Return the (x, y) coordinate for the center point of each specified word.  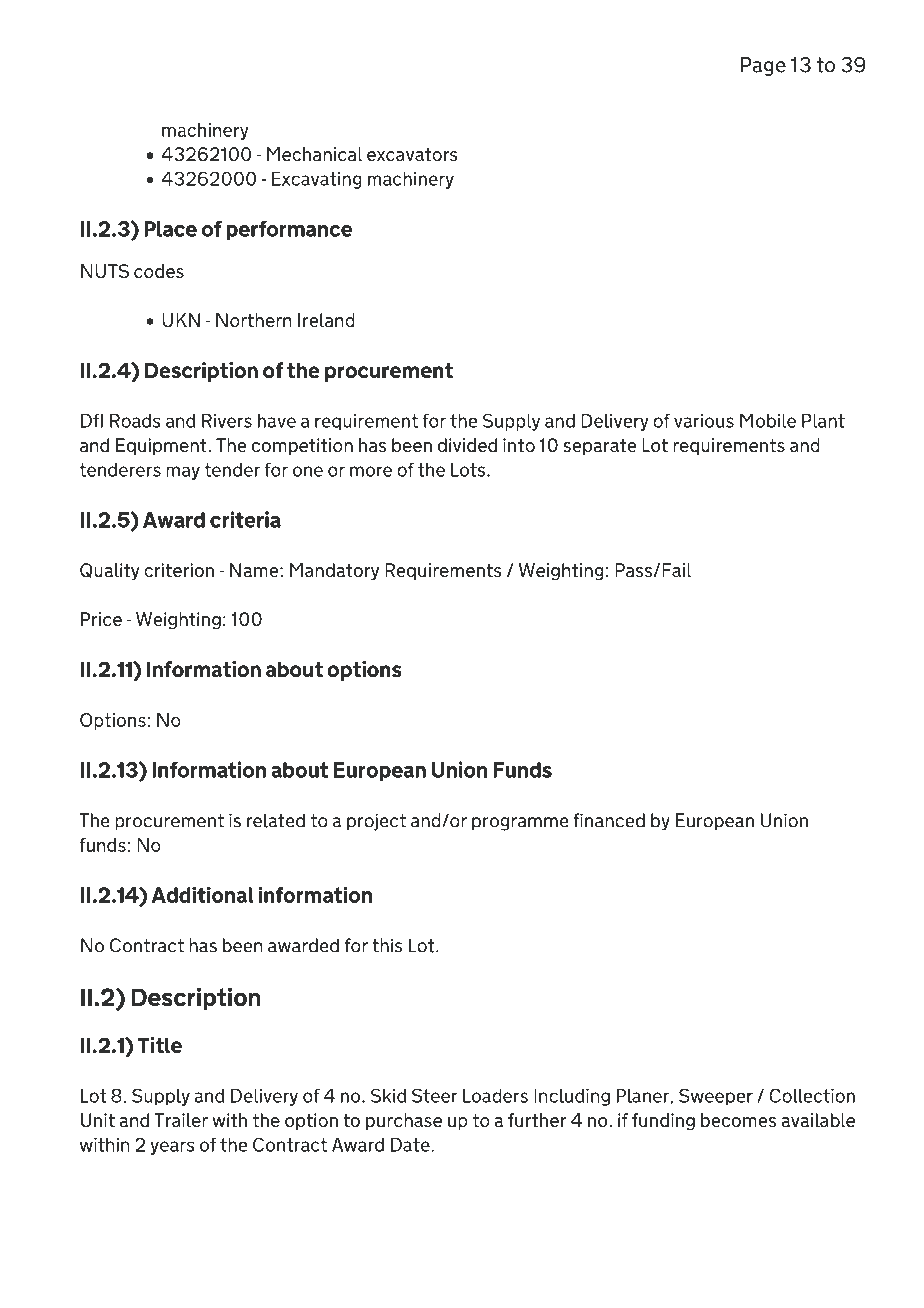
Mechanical (315, 154)
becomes (738, 1120)
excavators (412, 154)
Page (763, 66)
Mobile (768, 421)
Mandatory (334, 571)
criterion (179, 570)
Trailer (181, 1120)
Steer (435, 1096)
